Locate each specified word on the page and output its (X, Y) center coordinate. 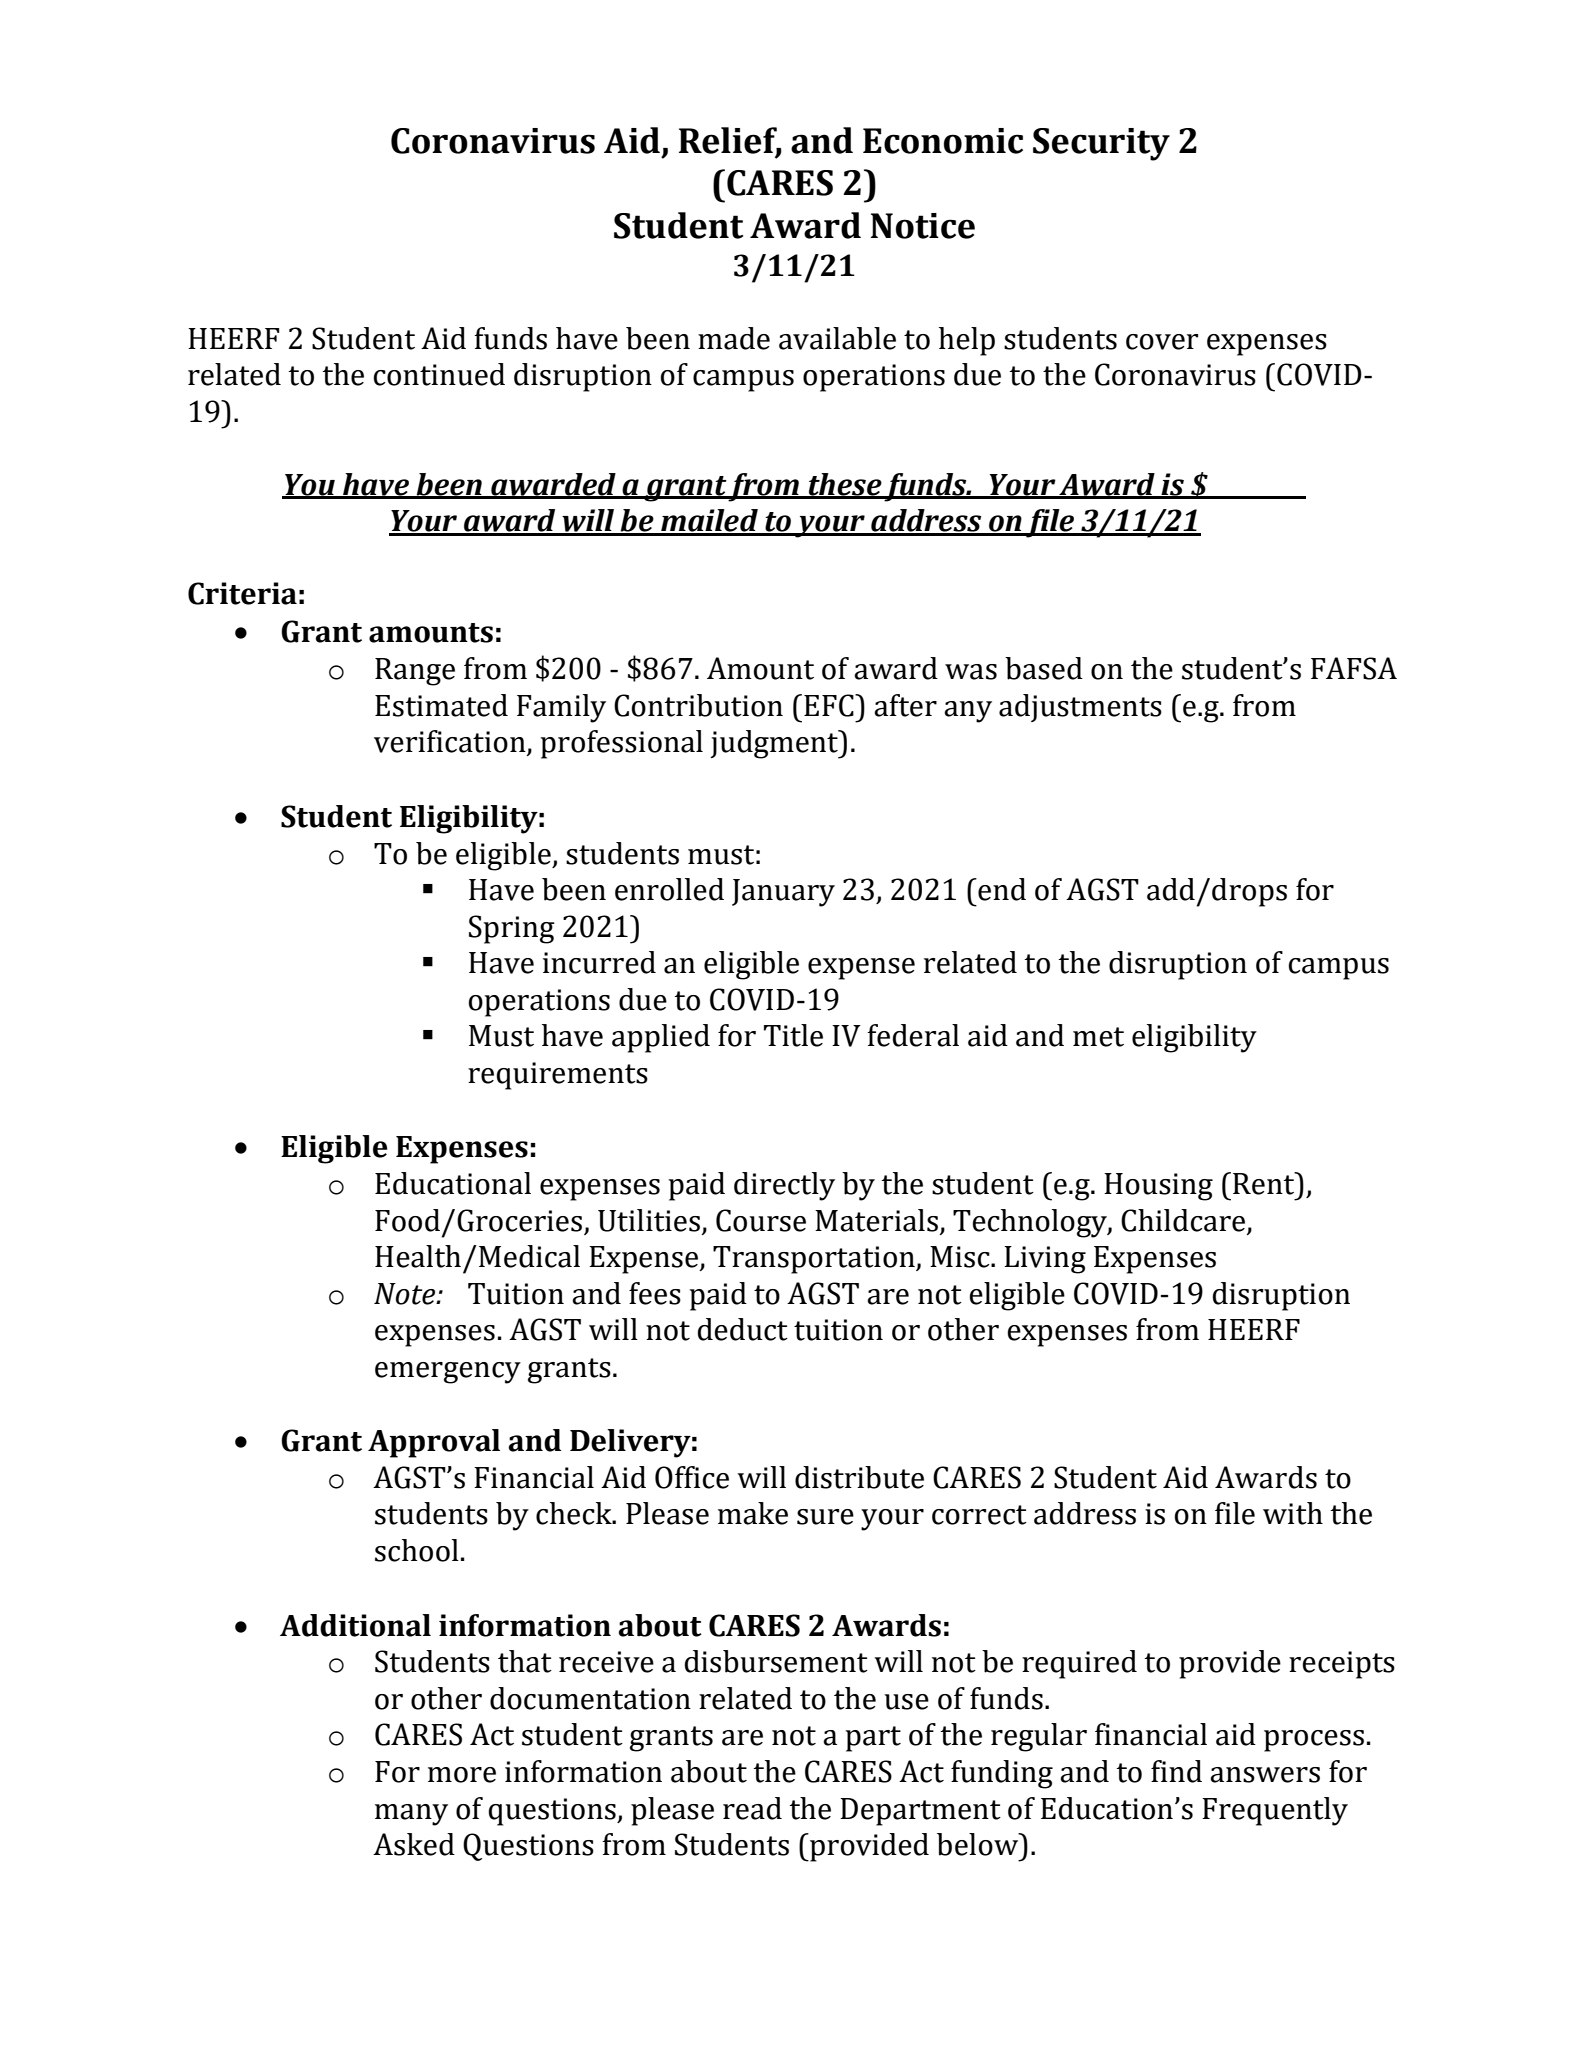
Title (793, 1035)
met (1098, 1037)
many (411, 1815)
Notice (923, 226)
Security (1101, 144)
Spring (512, 929)
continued (439, 374)
